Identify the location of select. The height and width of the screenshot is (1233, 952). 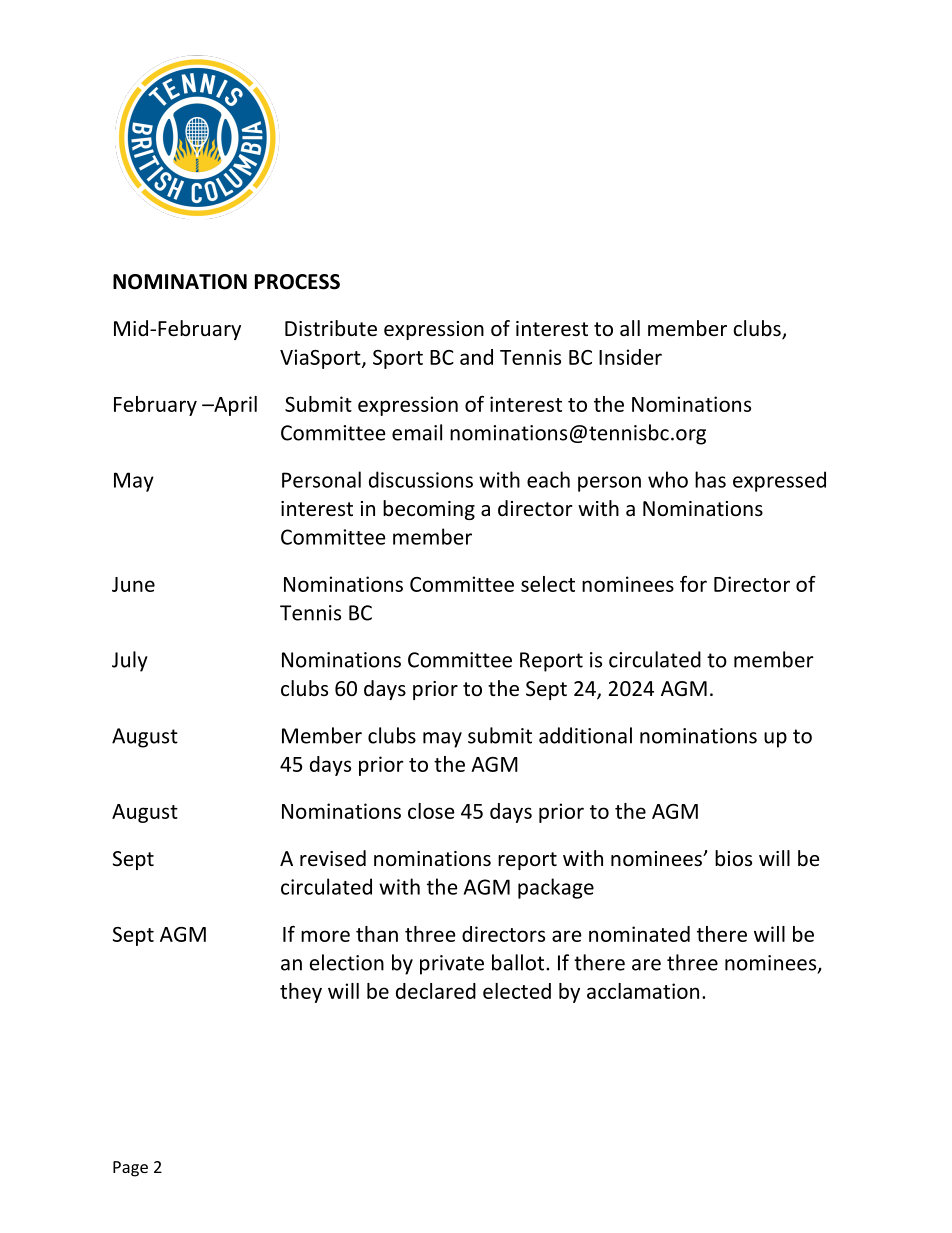
(548, 584).
